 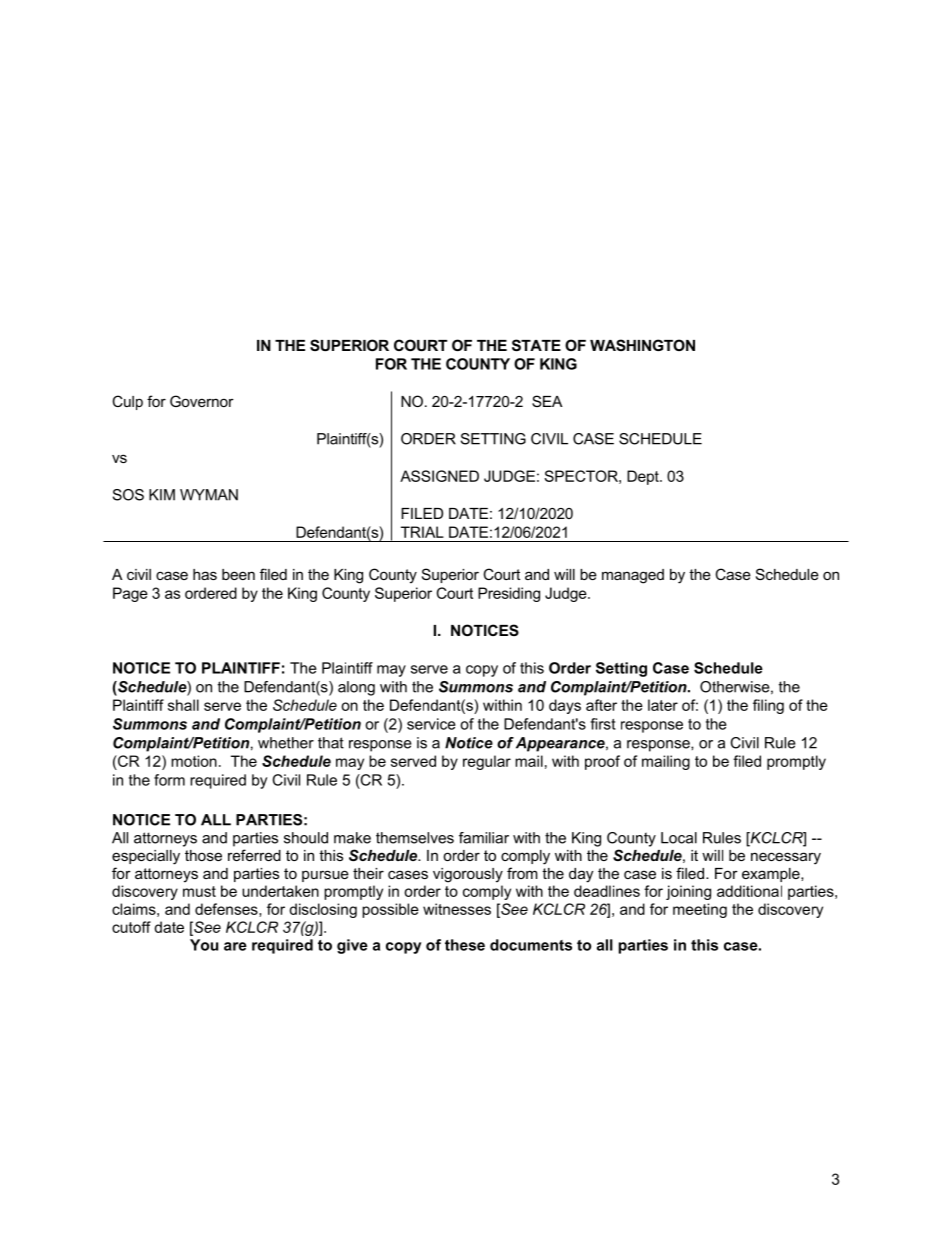 I want to click on shall, so click(x=183, y=705).
